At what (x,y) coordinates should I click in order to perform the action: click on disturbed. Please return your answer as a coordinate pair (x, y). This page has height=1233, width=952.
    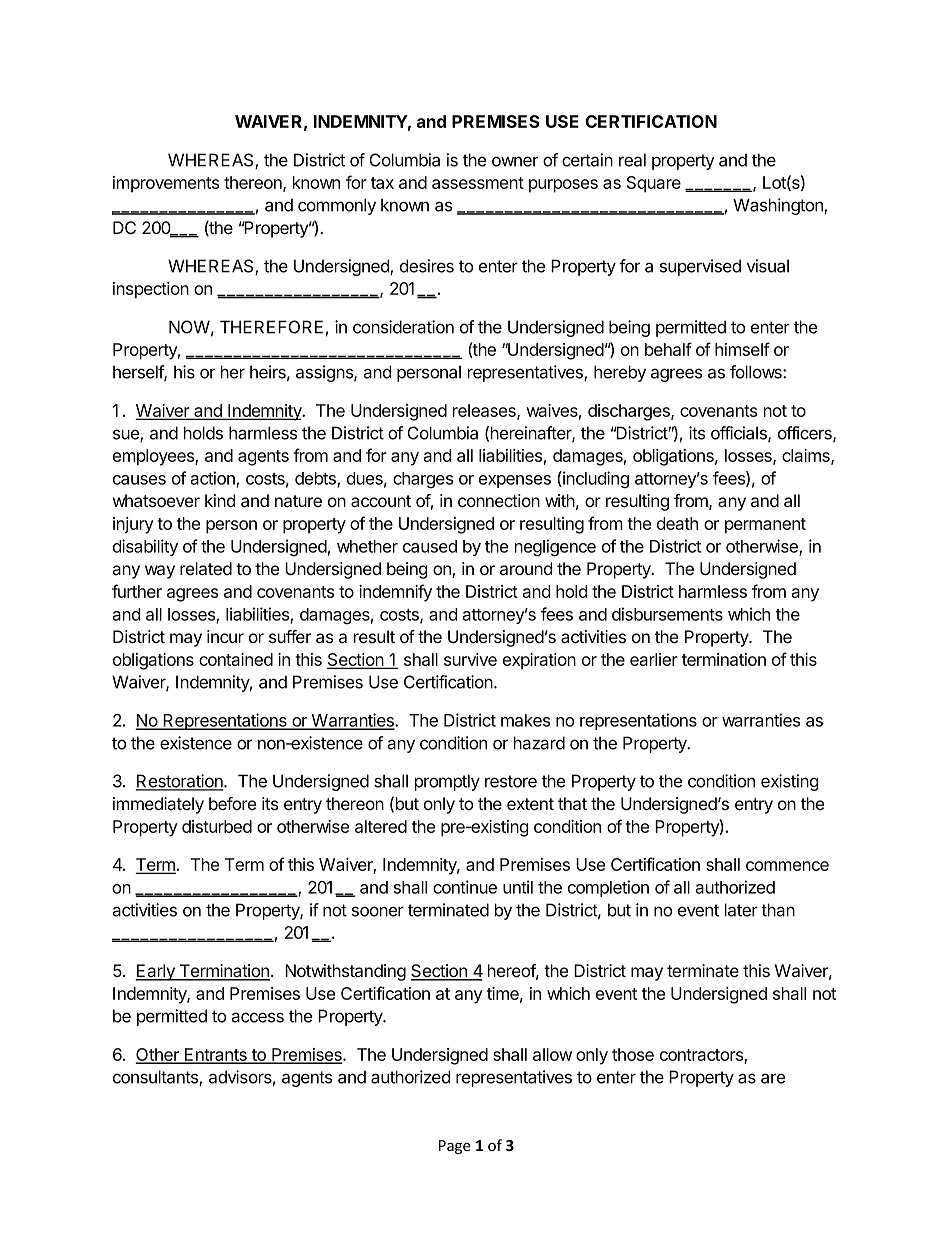
    Looking at the image, I should click on (217, 826).
